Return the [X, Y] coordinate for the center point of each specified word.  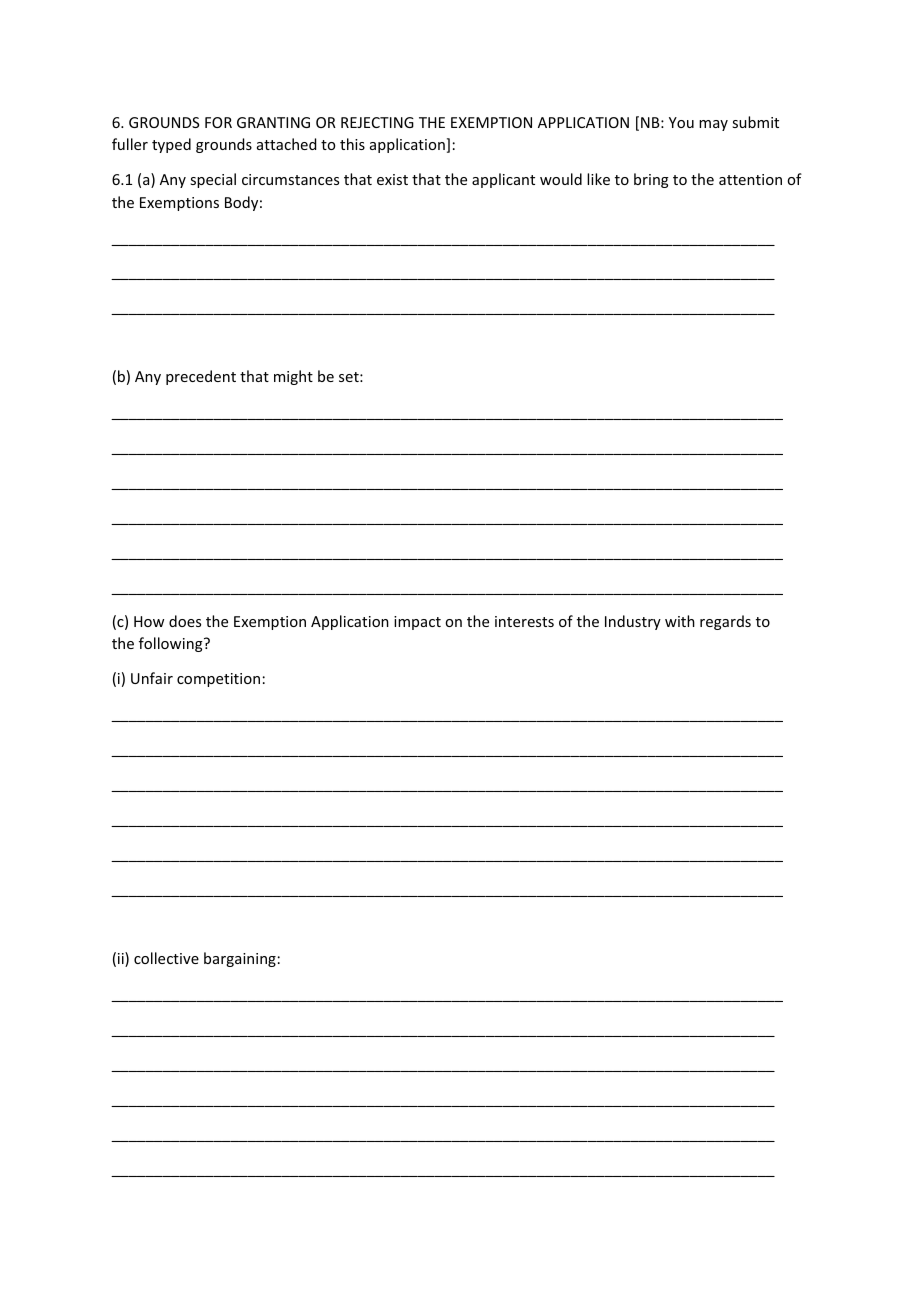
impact [417, 623]
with [680, 621]
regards [725, 622]
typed [171, 145]
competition [218, 680]
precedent [201, 377]
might [293, 377]
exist [392, 179]
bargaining [240, 959]
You [681, 122]
